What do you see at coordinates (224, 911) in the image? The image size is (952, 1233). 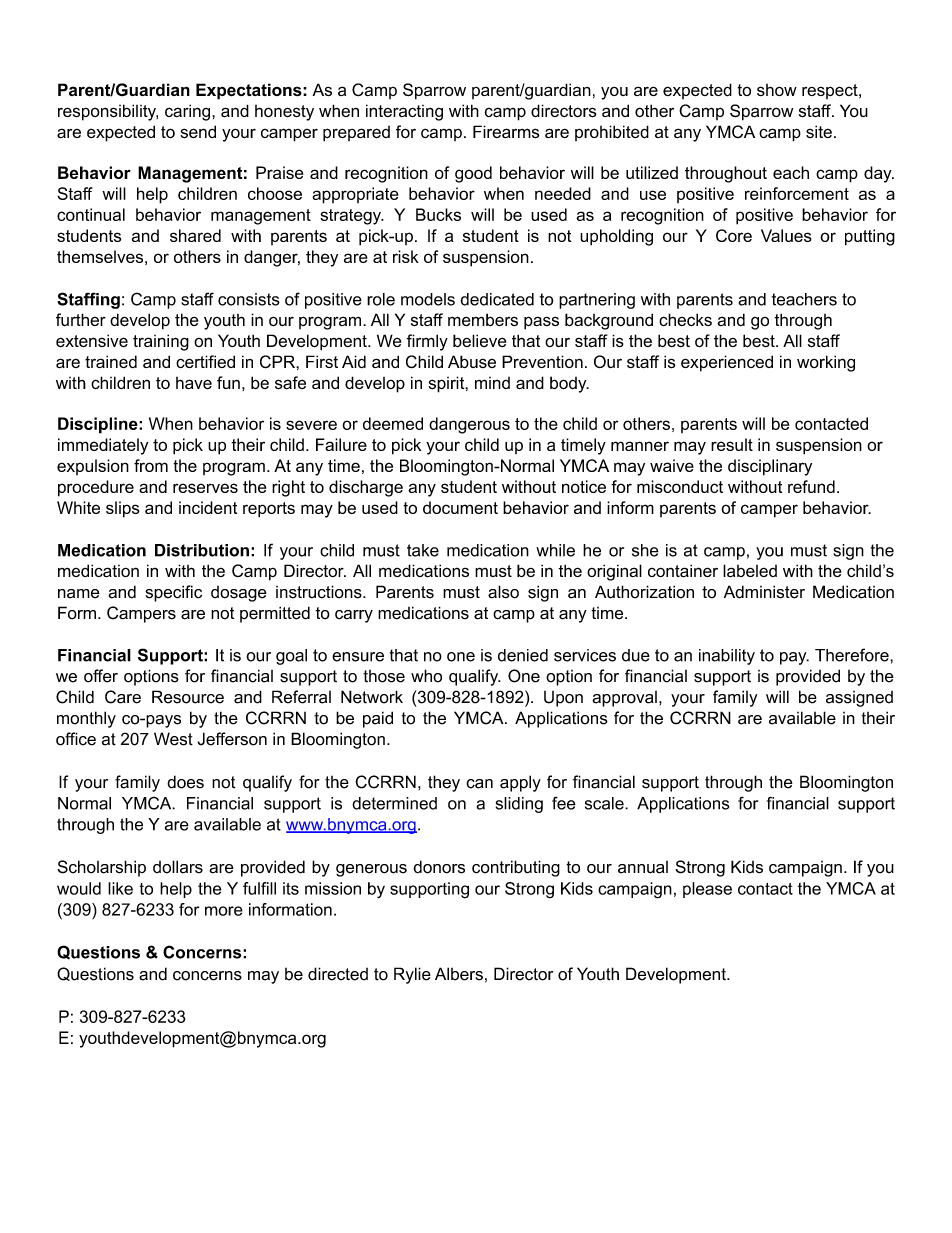 I see `more` at bounding box center [224, 911].
